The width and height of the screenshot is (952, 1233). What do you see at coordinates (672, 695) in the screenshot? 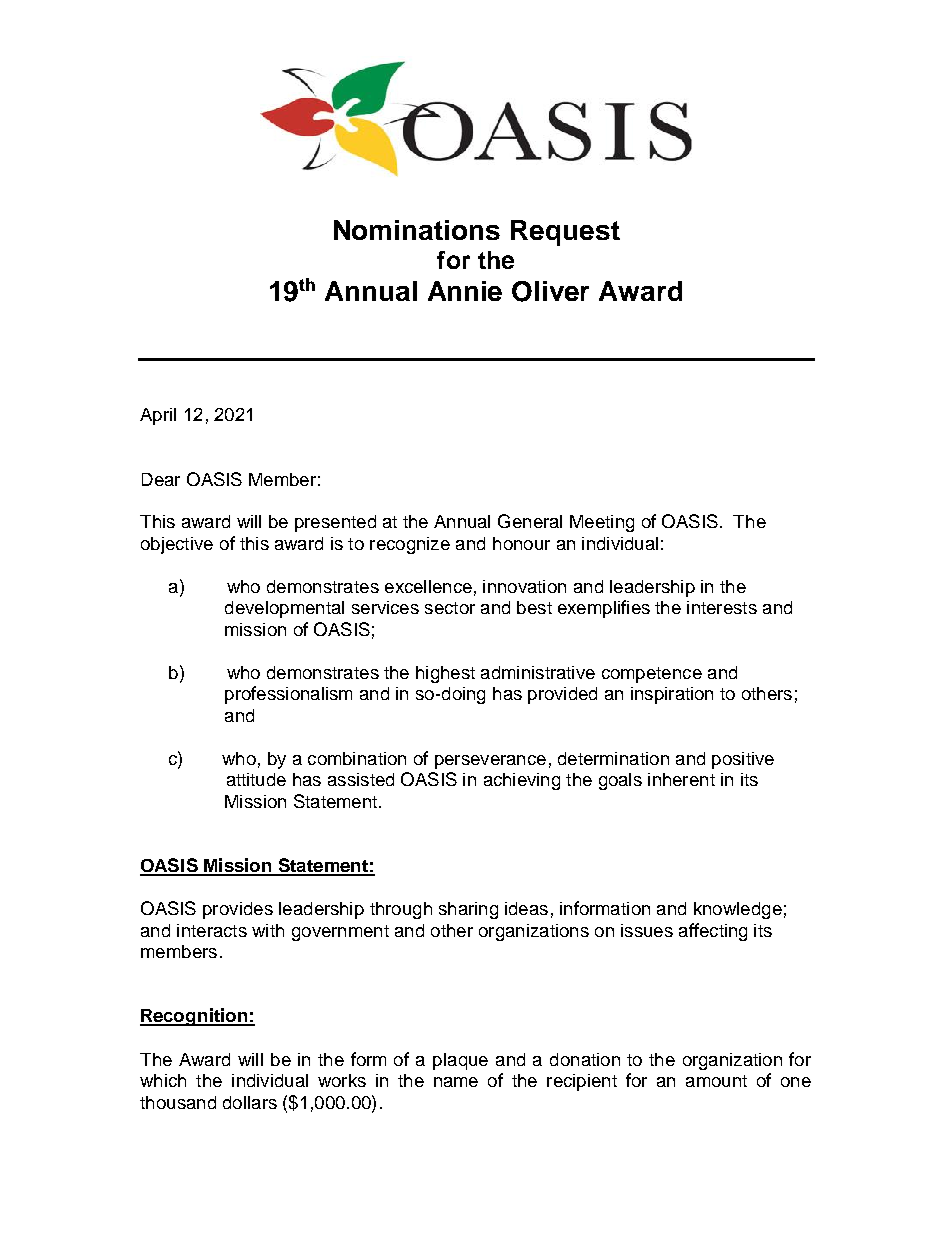
I see `inspiration` at bounding box center [672, 695].
